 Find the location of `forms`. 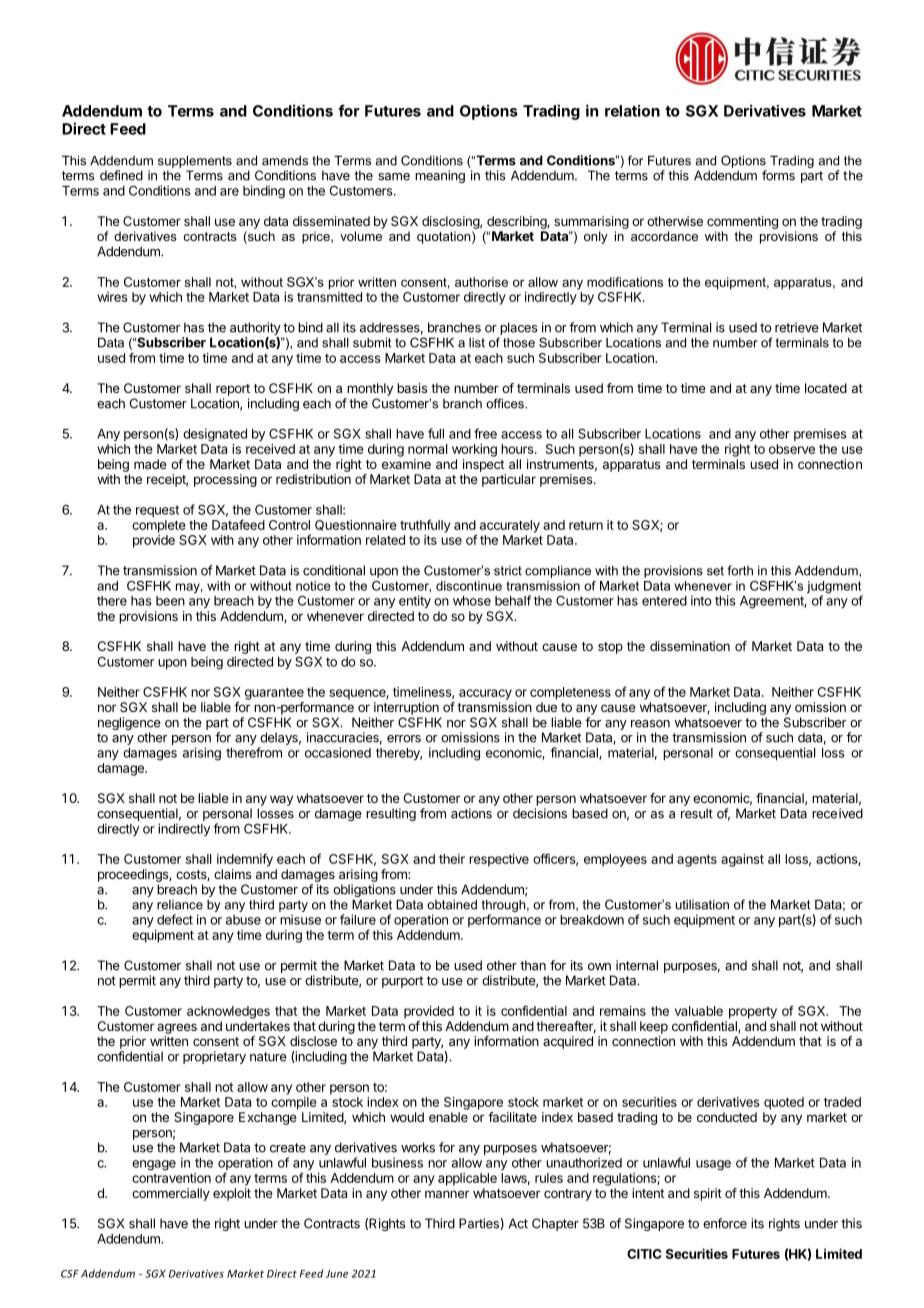

forms is located at coordinates (778, 175).
